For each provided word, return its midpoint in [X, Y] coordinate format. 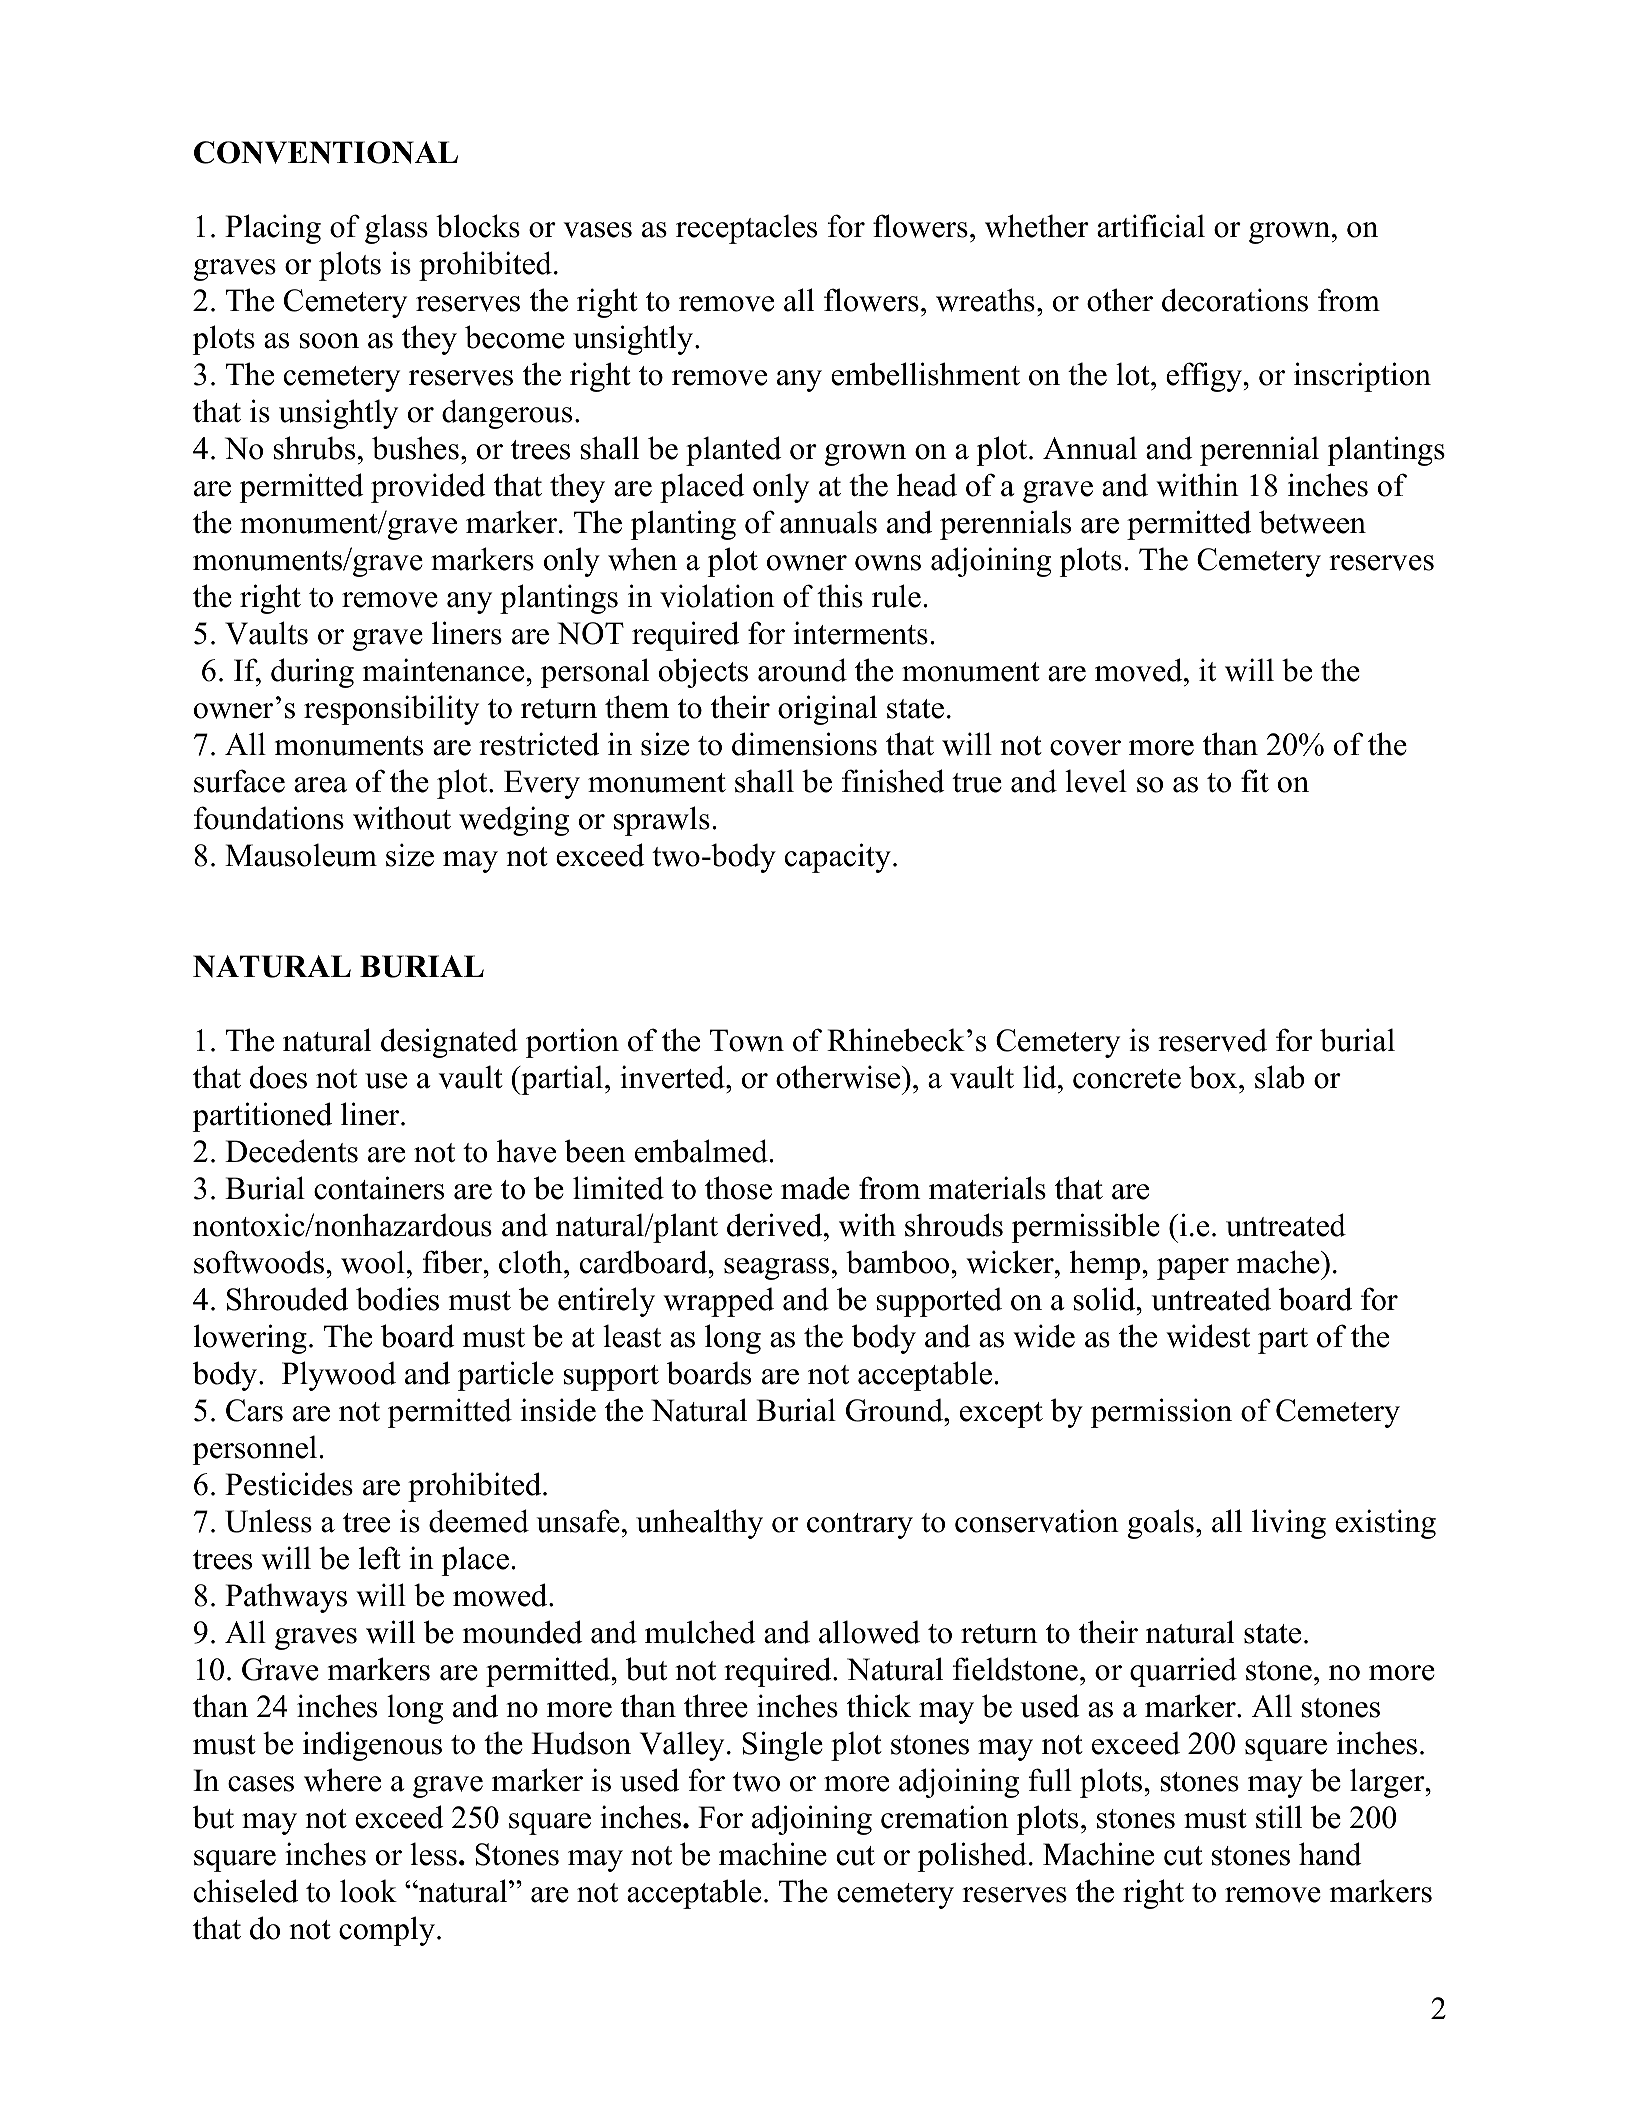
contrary [860, 1526]
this [840, 596]
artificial [1151, 226]
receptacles [746, 229]
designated [449, 1043]
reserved [1212, 1040]
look [368, 1891]
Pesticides [289, 1484]
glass [396, 229]
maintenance [445, 670]
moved [1140, 670]
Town [747, 1040]
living [1289, 1524]
